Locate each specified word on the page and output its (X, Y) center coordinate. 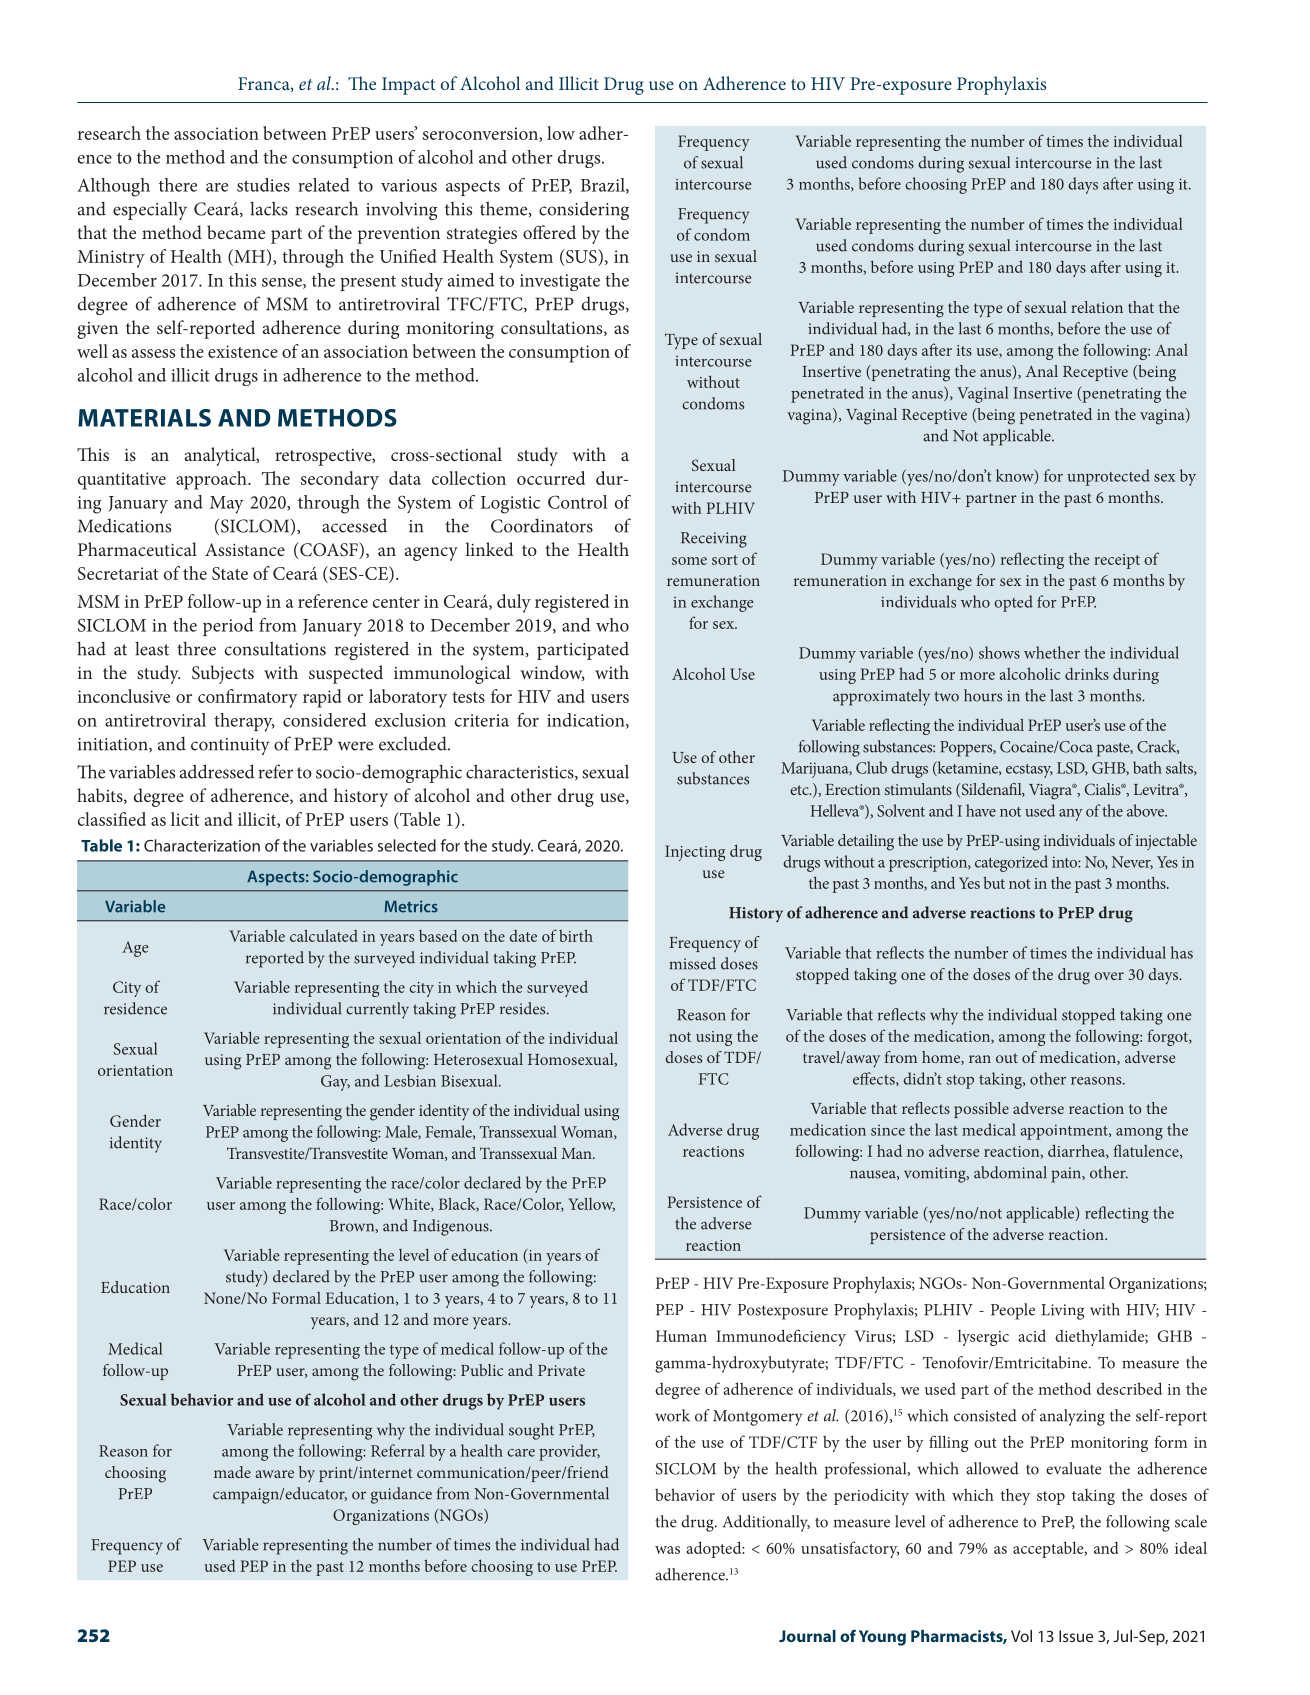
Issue (1076, 1636)
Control (577, 502)
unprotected (1109, 477)
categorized (1011, 863)
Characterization (202, 845)
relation (1097, 307)
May (227, 505)
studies (263, 185)
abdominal (1010, 1172)
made (232, 1472)
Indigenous (452, 1227)
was (667, 1550)
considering (584, 210)
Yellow (591, 1204)
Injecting (695, 853)
